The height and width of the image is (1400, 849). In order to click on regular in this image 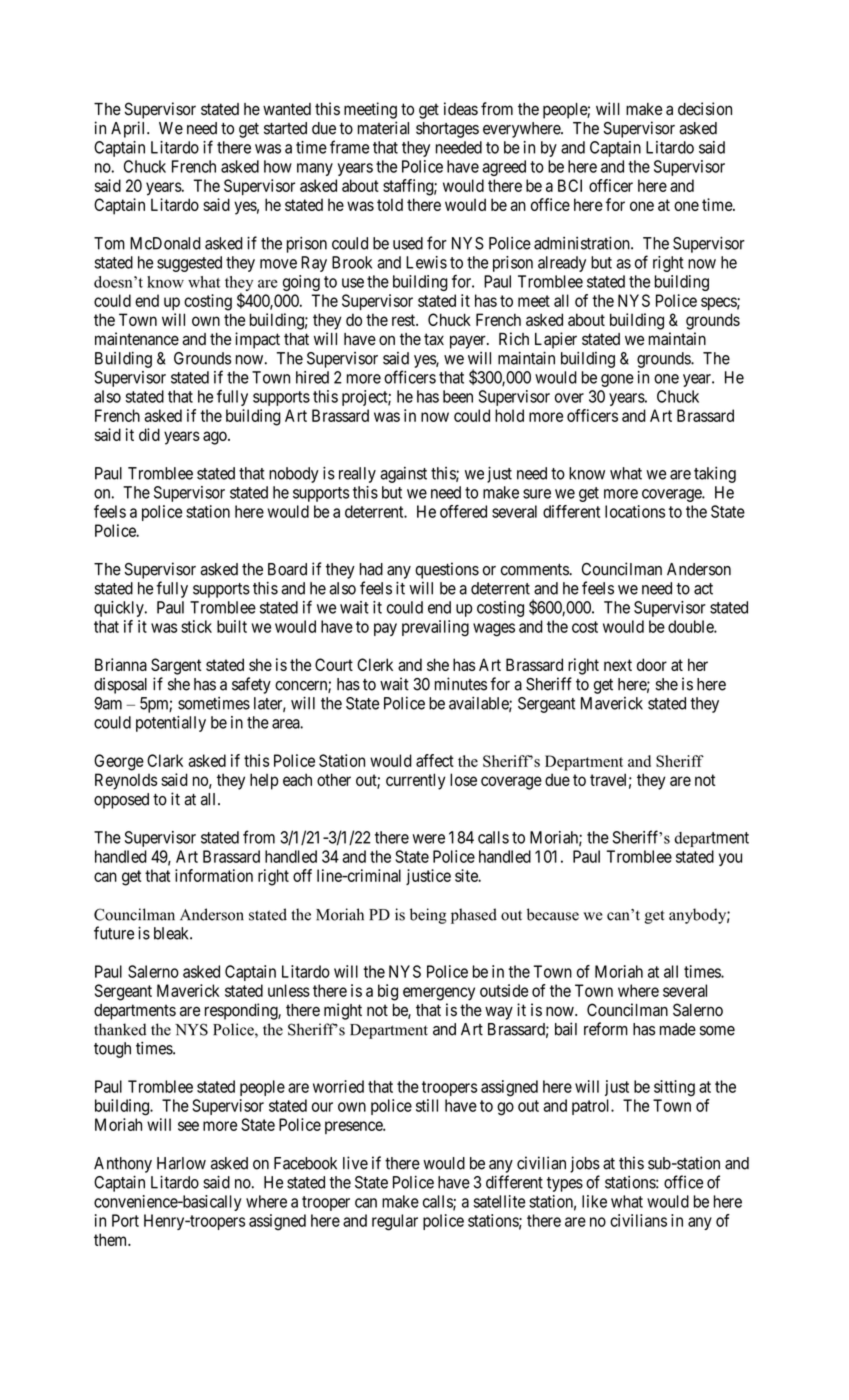, I will do `click(395, 1222)`.
